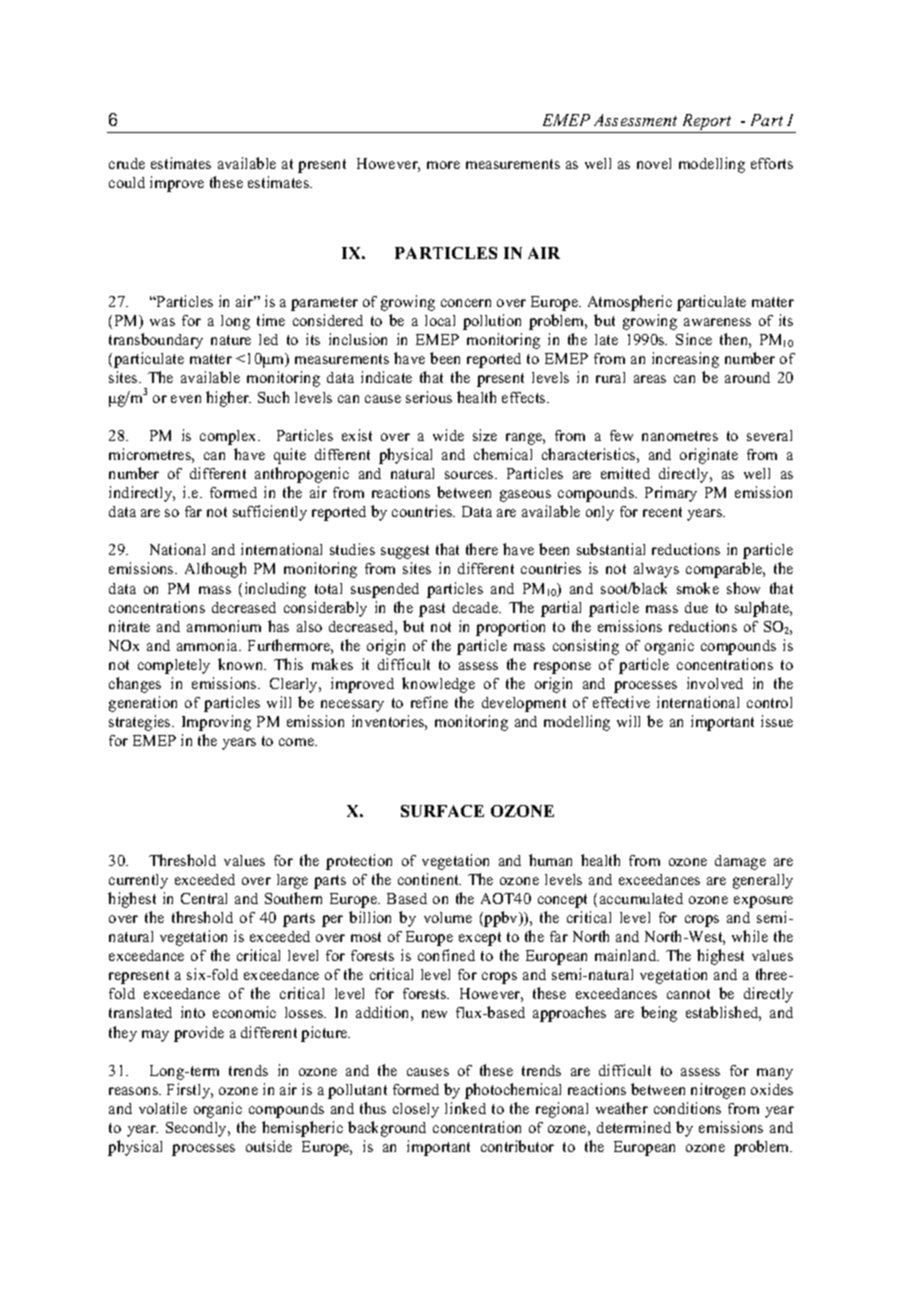  I want to click on concern, so click(466, 303).
